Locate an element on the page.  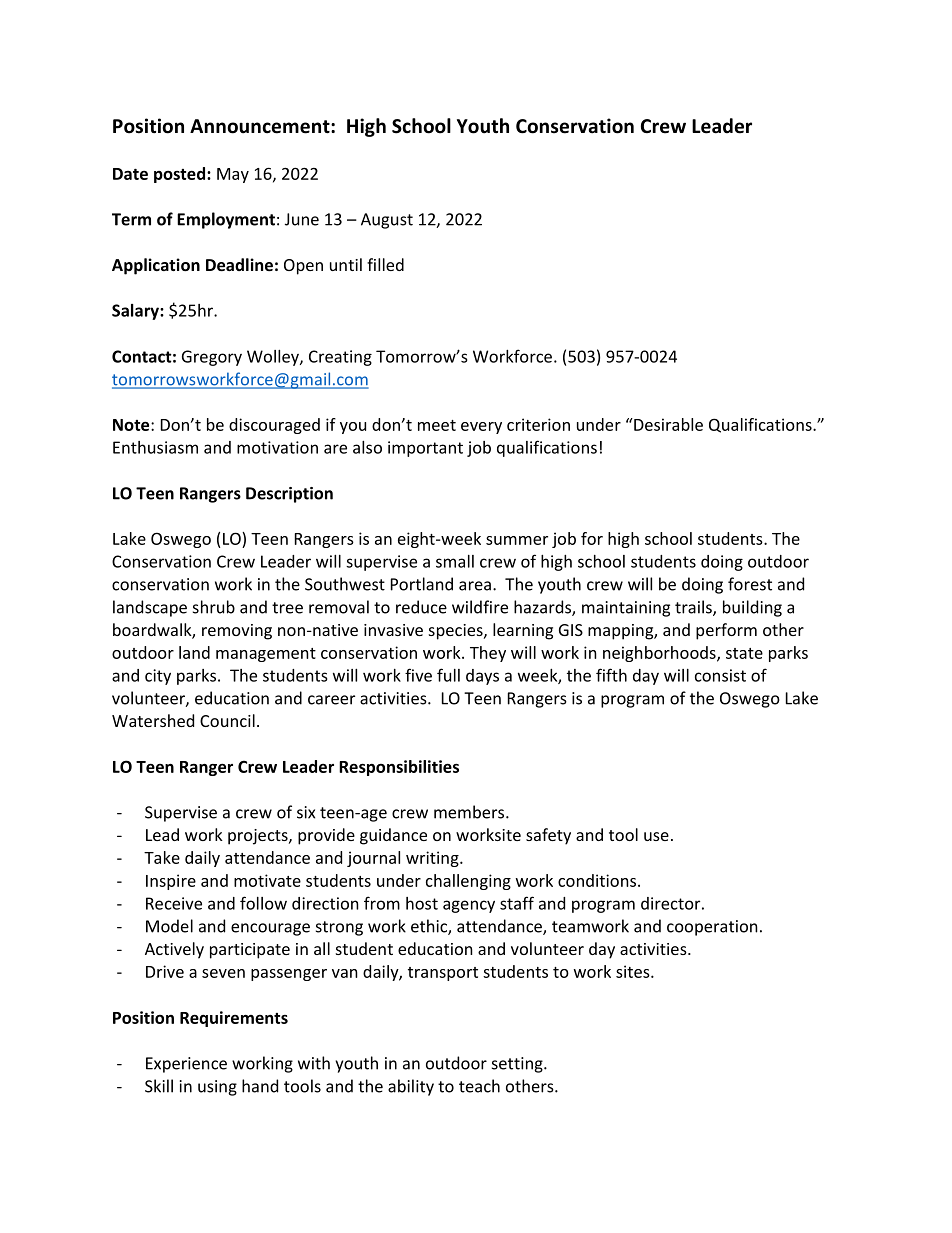
posted is located at coordinates (181, 175).
